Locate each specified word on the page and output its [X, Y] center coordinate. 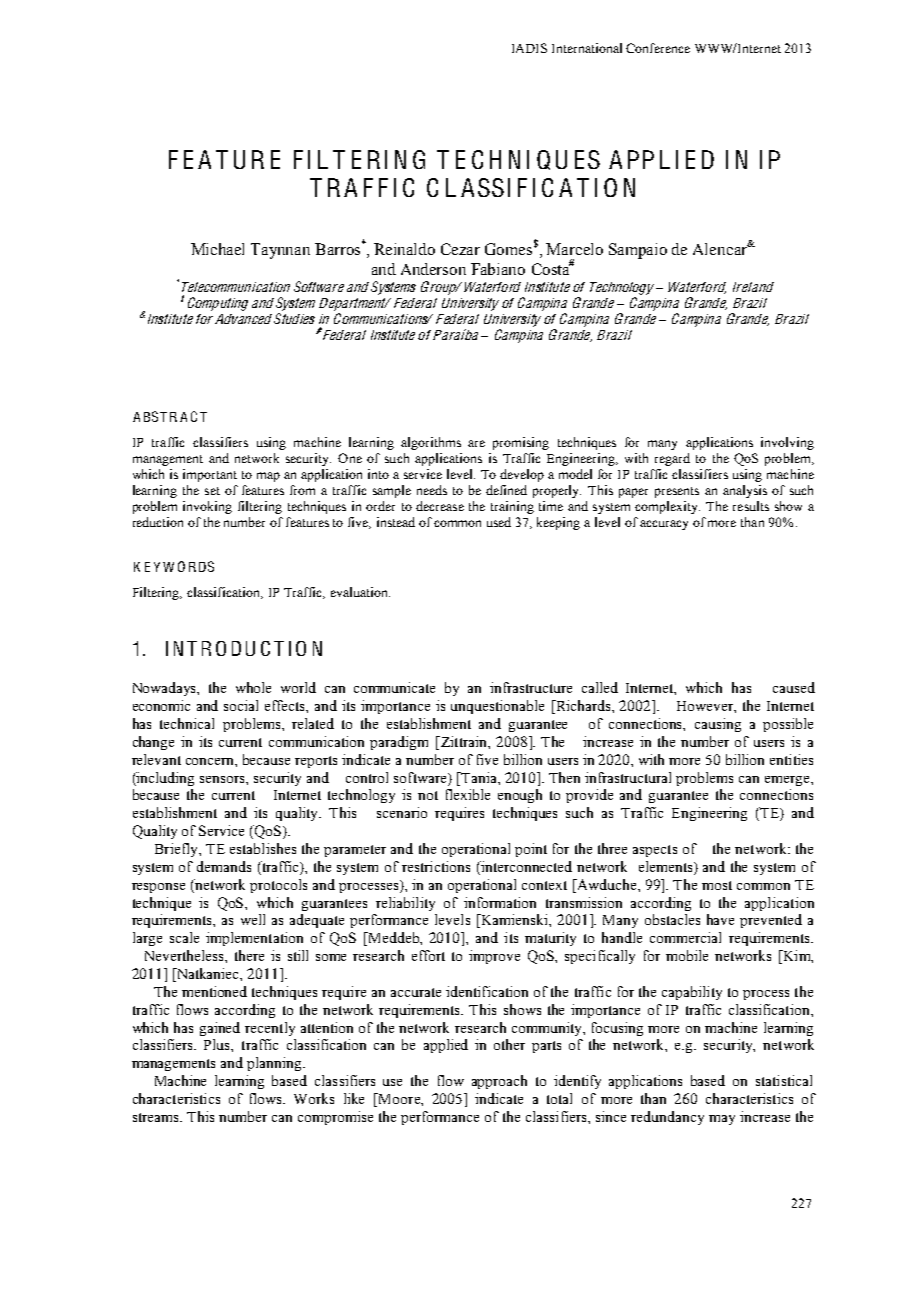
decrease [440, 506]
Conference [658, 48]
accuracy [664, 525]
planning [275, 1064]
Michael [217, 249]
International [587, 48]
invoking [207, 507]
